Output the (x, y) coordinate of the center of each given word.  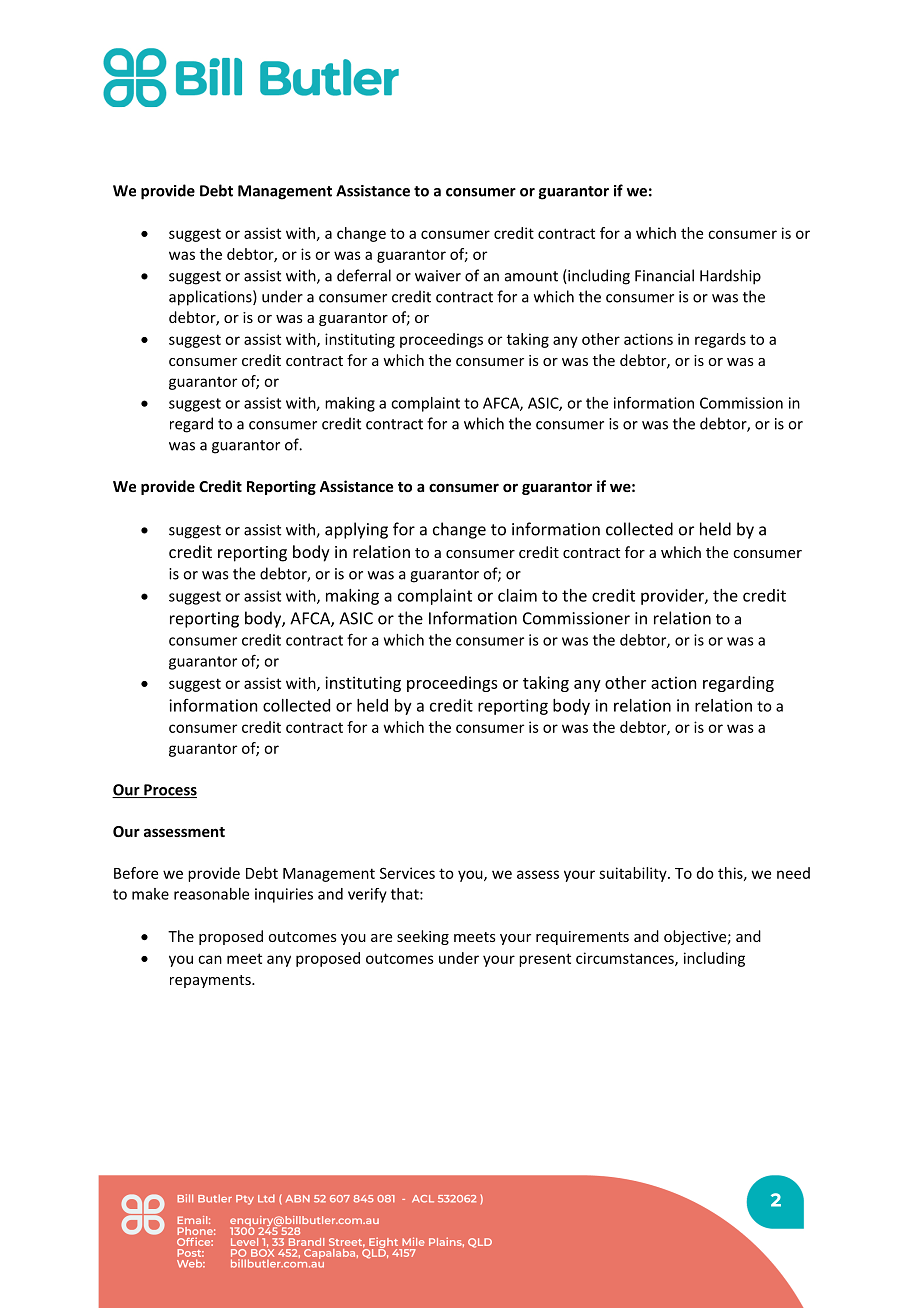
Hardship (730, 277)
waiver (438, 276)
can (210, 959)
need (793, 873)
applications (211, 298)
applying (356, 530)
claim (517, 595)
